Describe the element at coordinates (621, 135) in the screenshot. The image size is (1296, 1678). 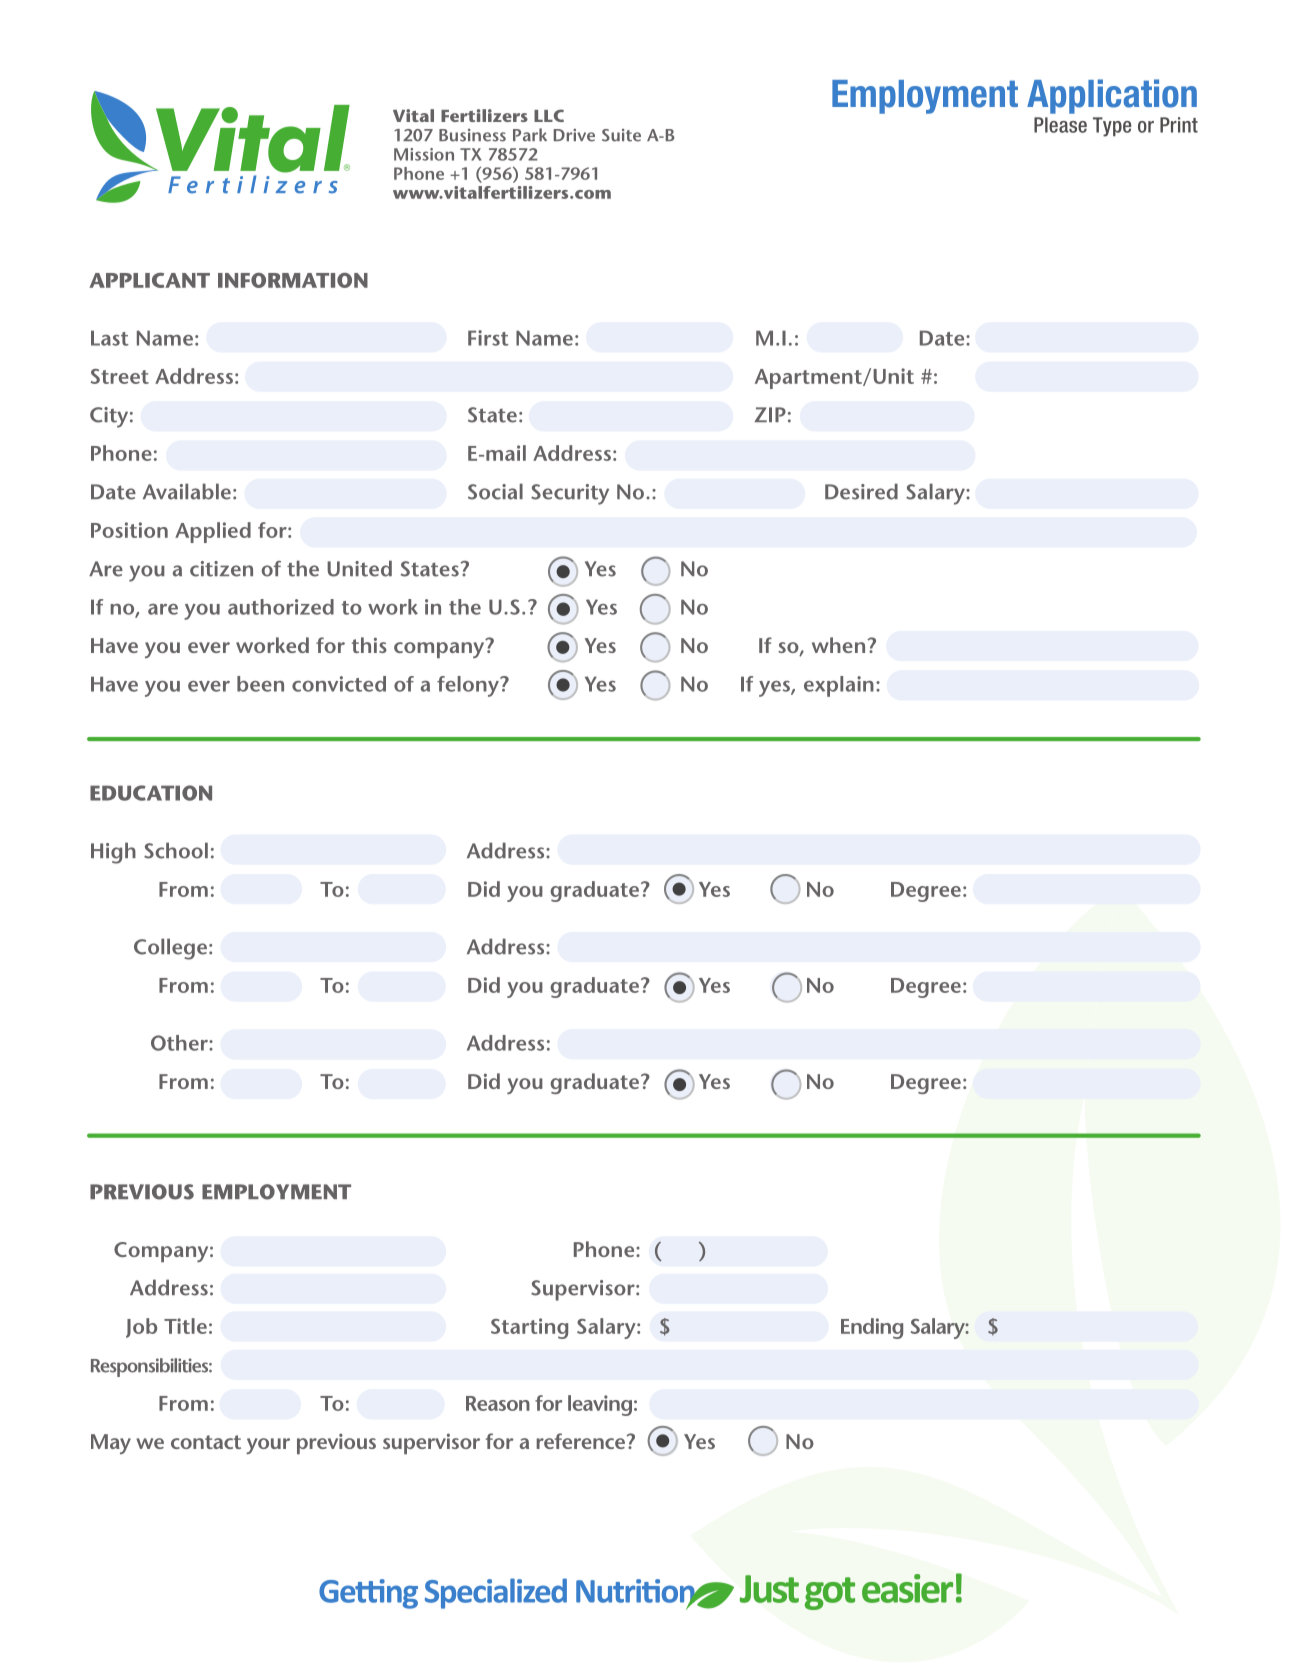
I see `Suite` at that location.
